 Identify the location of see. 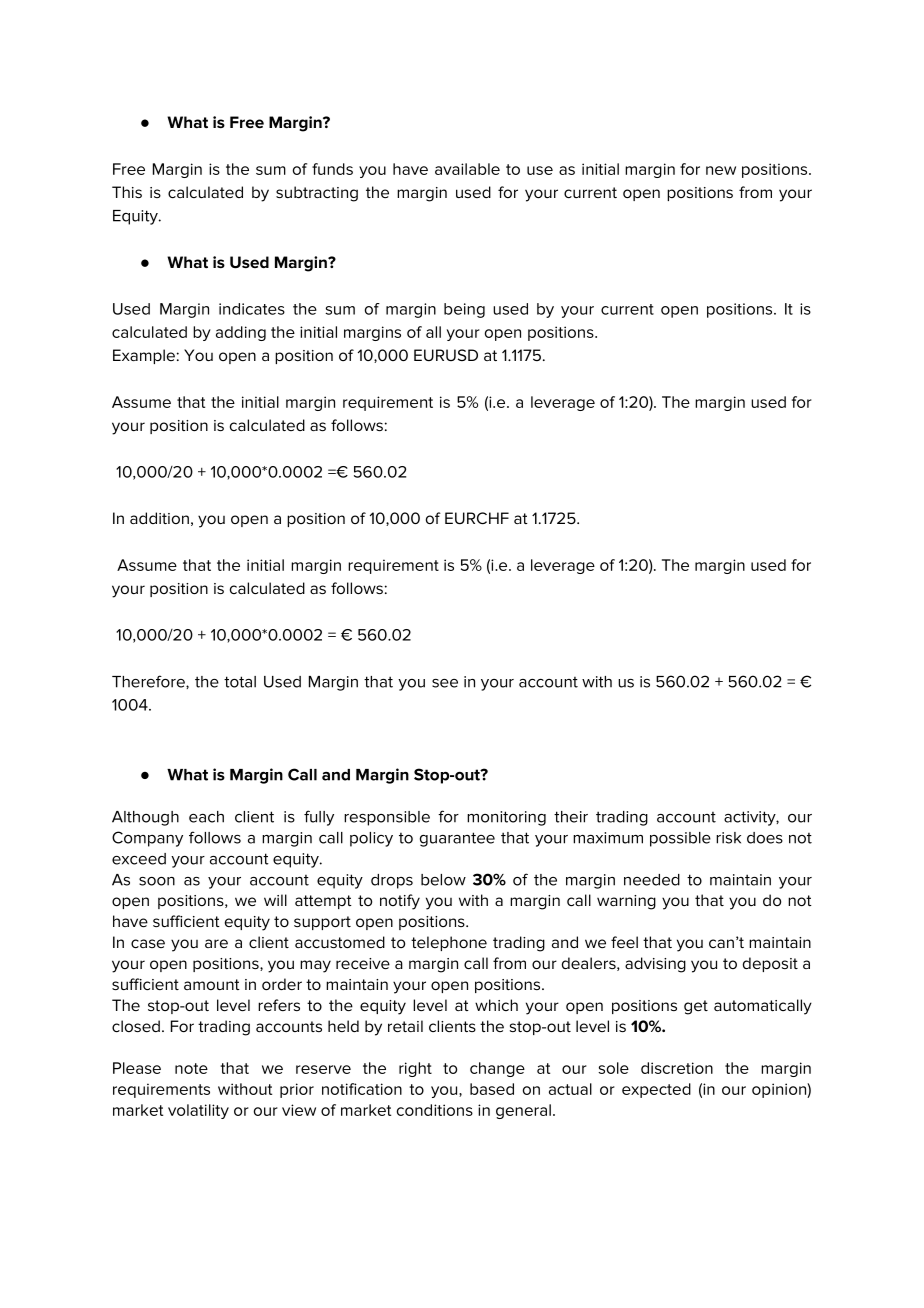
(445, 683).
